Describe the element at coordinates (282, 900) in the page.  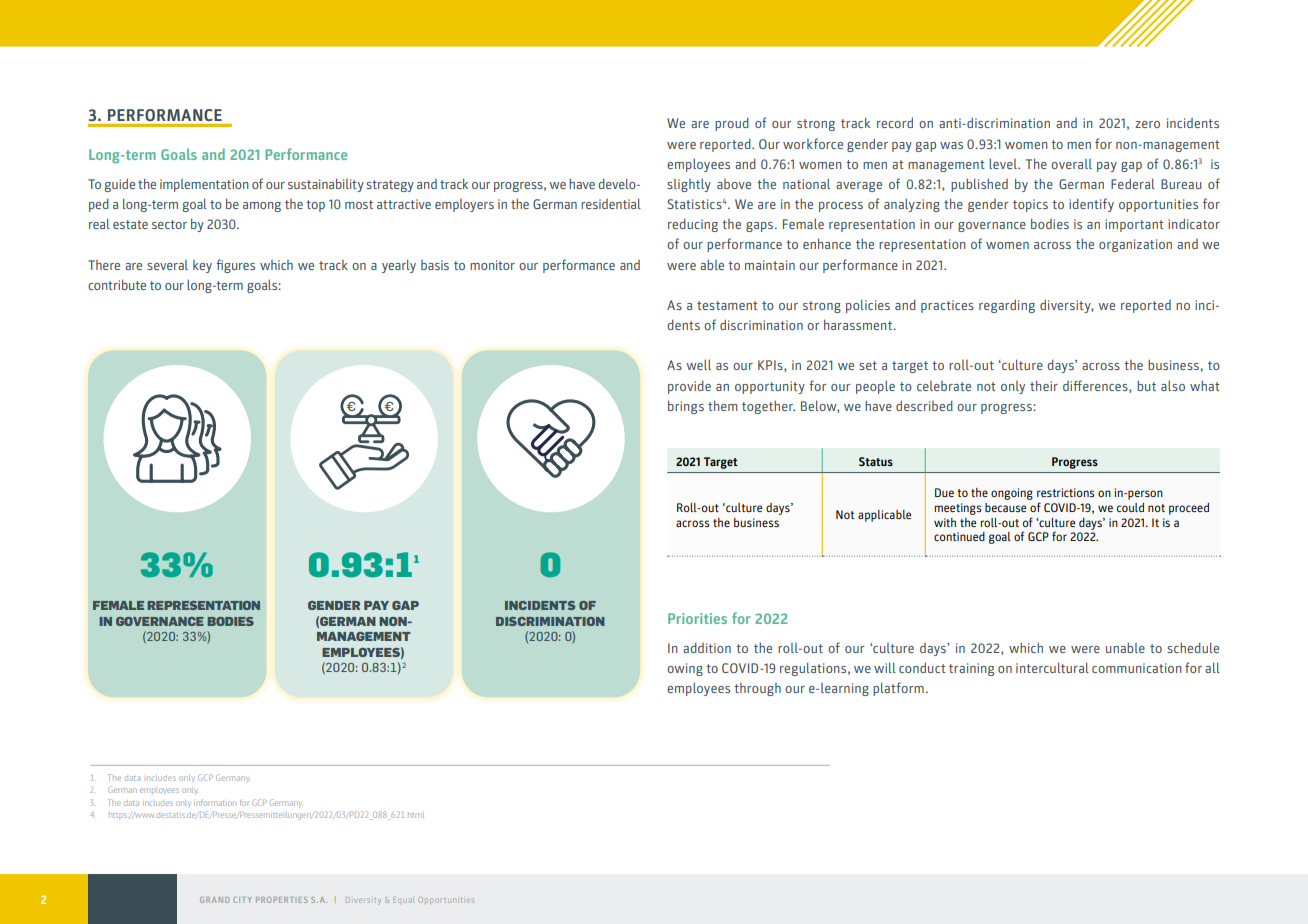
I see `PROPERTIES` at that location.
